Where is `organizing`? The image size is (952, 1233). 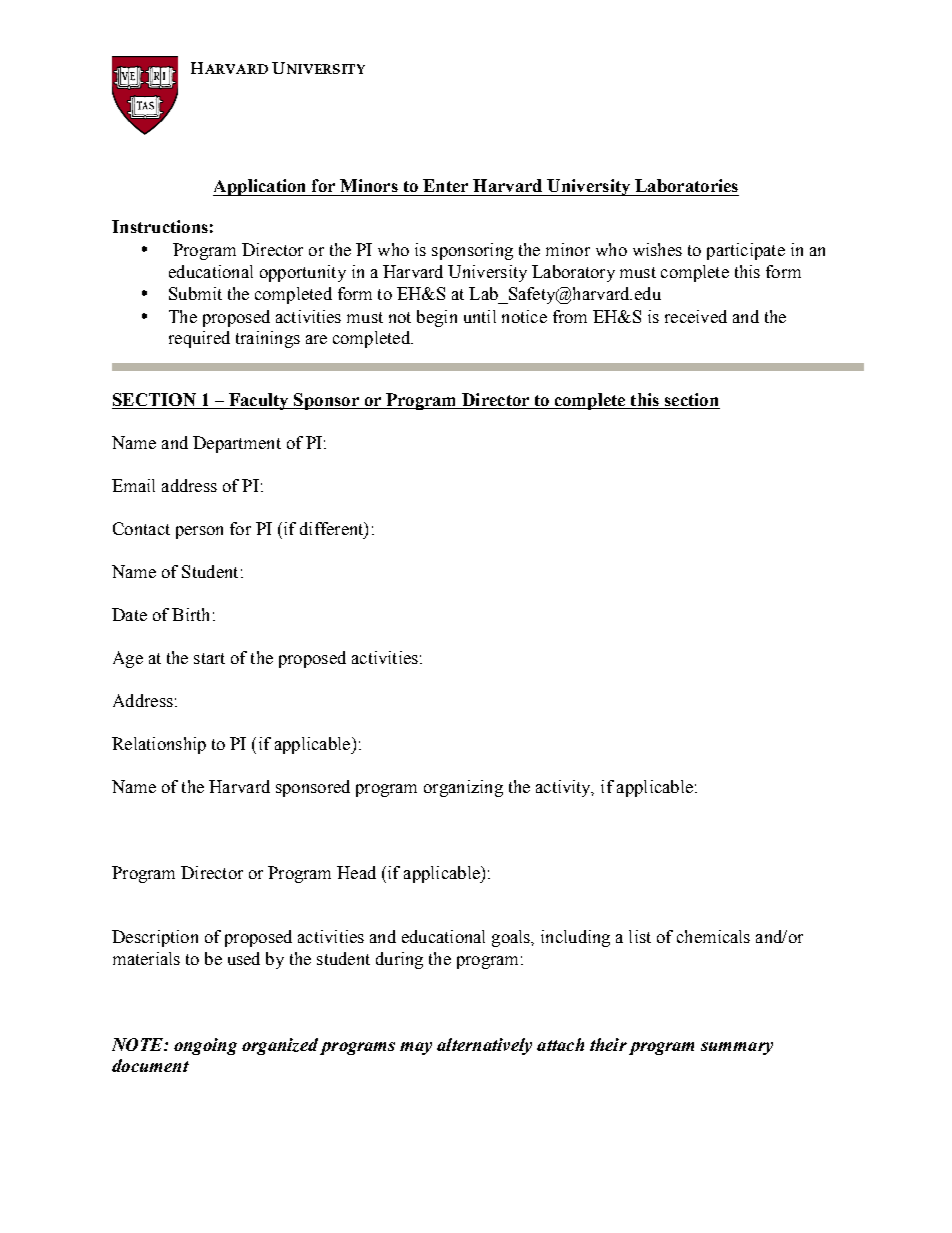
organizing is located at coordinates (463, 788).
